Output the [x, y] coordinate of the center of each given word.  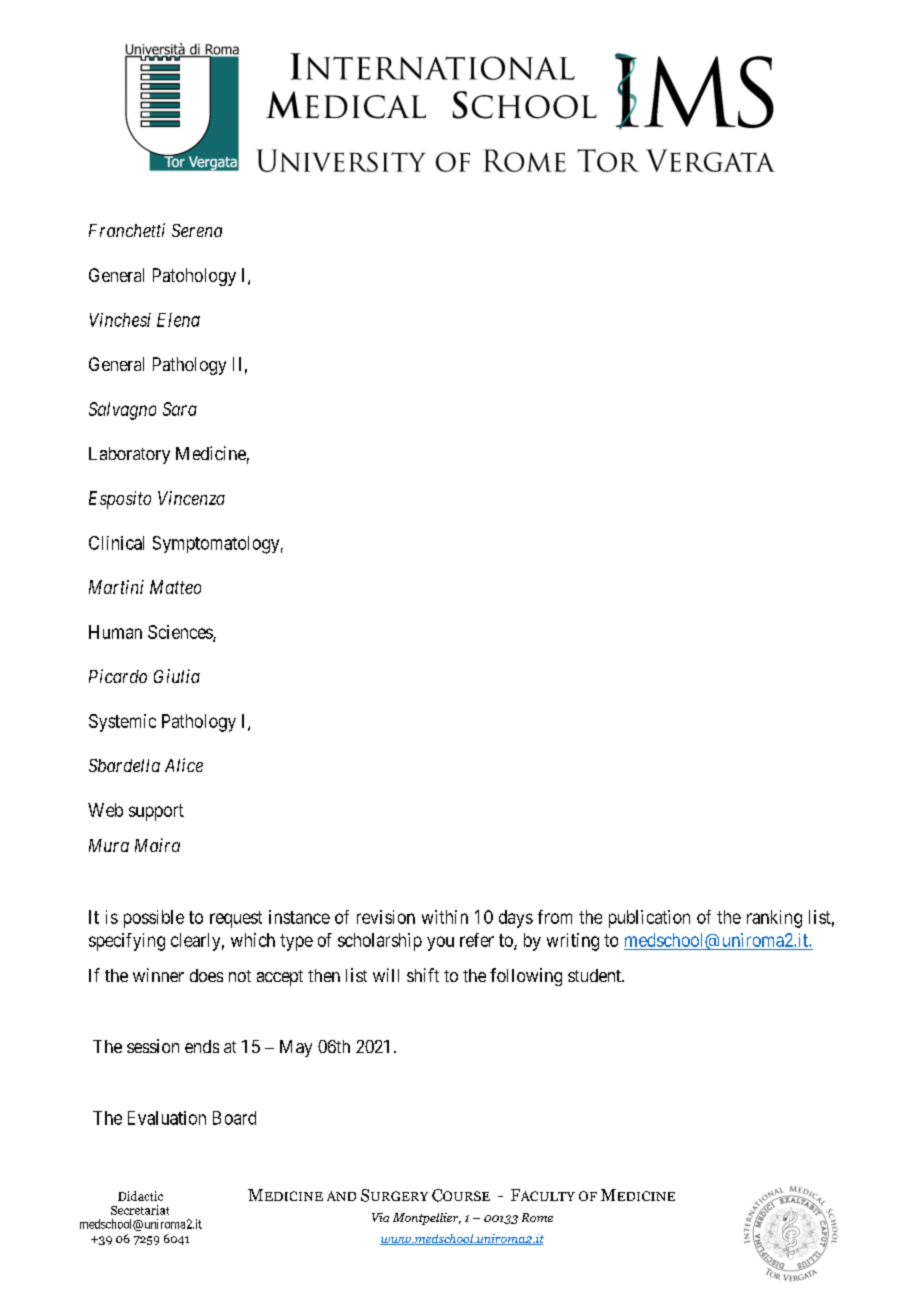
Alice [184, 765]
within [445, 917]
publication [649, 919]
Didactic [140, 1196]
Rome [537, 1217]
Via [380, 1217]
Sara [180, 409]
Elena [178, 320]
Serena [197, 230]
